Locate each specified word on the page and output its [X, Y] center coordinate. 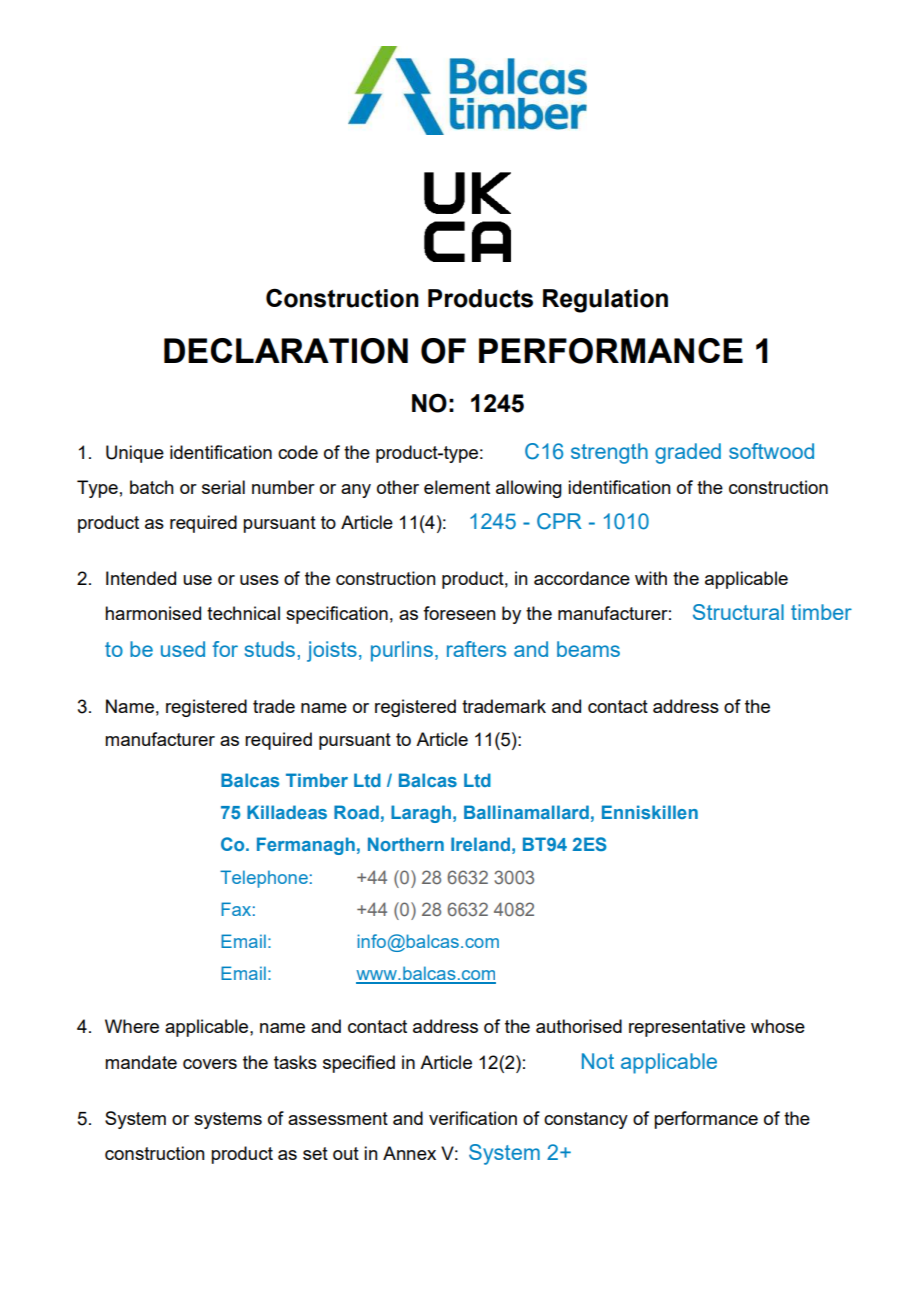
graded [688, 453]
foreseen [459, 613]
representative [687, 1028]
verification [473, 1118]
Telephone [264, 879]
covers [210, 1064]
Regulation [605, 301]
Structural [738, 612]
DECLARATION [286, 351]
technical [243, 613]
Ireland [480, 844]
